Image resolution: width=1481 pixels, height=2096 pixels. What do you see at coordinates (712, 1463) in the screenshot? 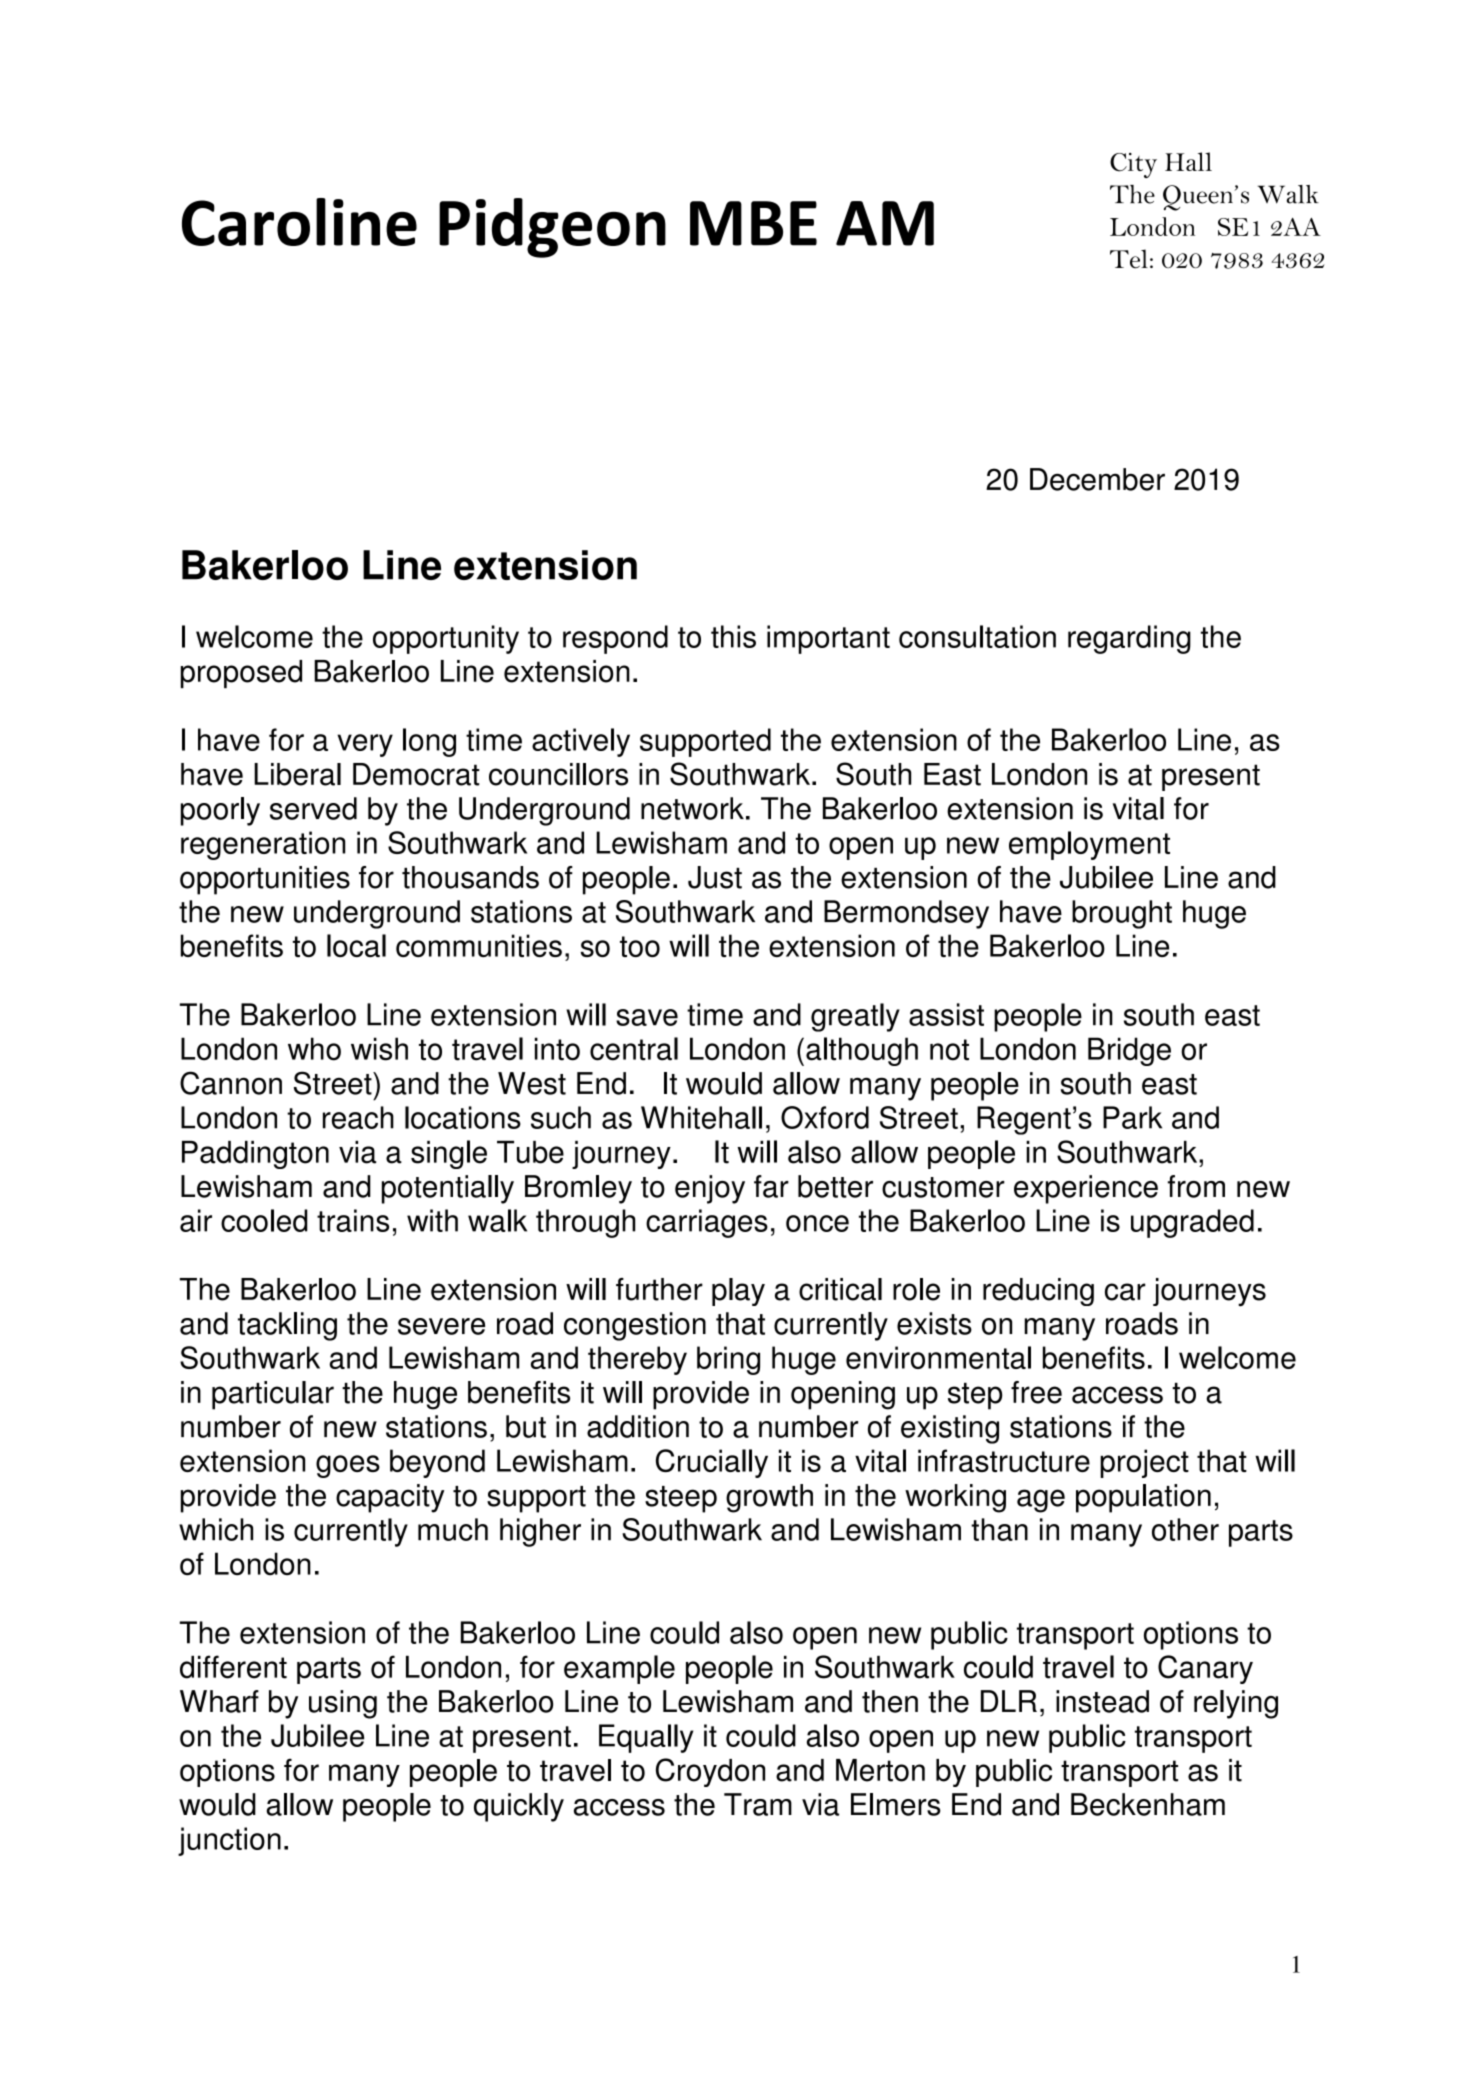
I see `Crucially` at bounding box center [712, 1463].
